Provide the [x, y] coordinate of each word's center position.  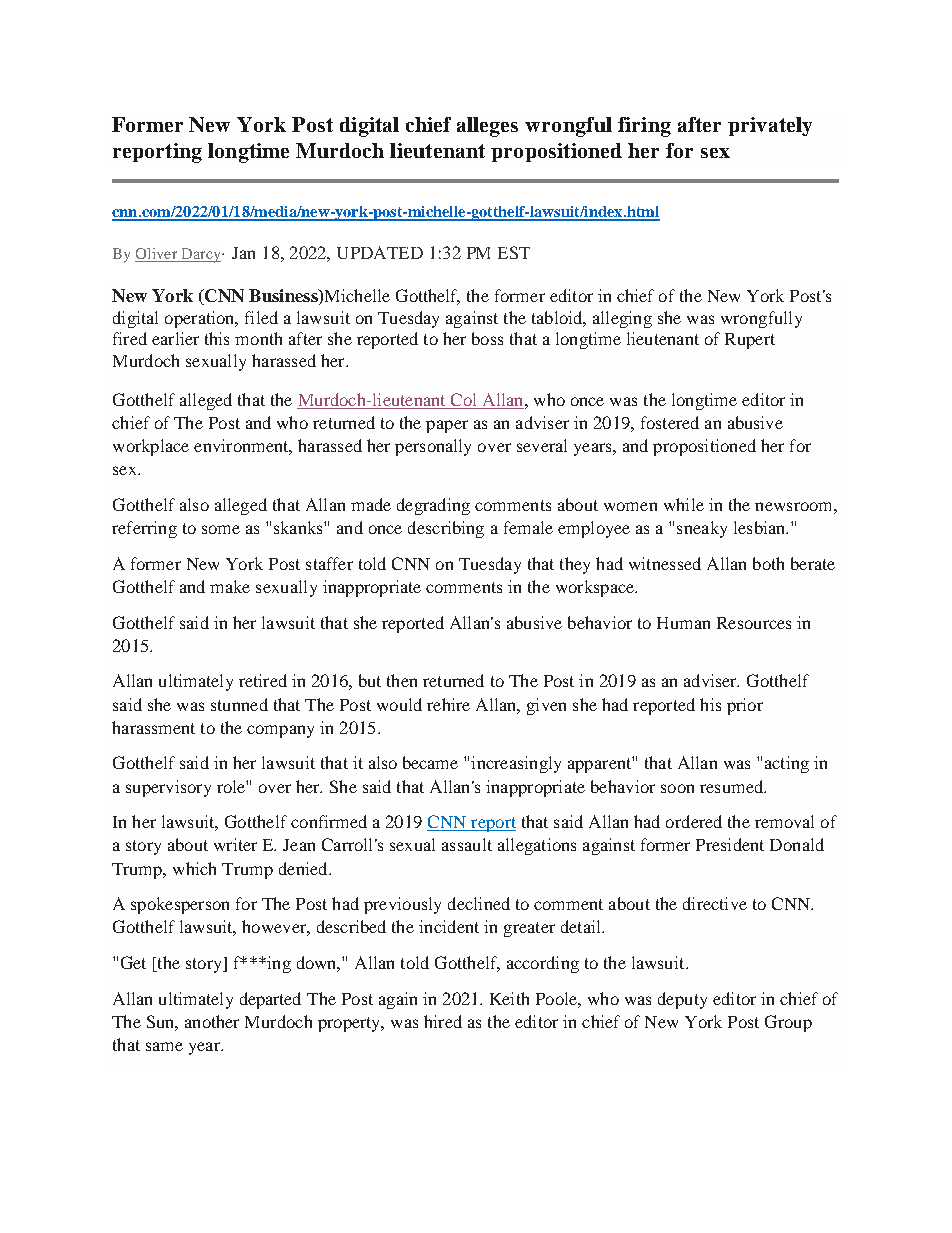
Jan [243, 253]
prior [745, 706]
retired [263, 680]
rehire [448, 704]
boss [487, 338]
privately [770, 126]
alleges [487, 127]
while [684, 504]
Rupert [750, 341]
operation [201, 319]
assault [467, 844]
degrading [433, 506]
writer [235, 844]
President [730, 844]
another [212, 1021]
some [221, 529]
